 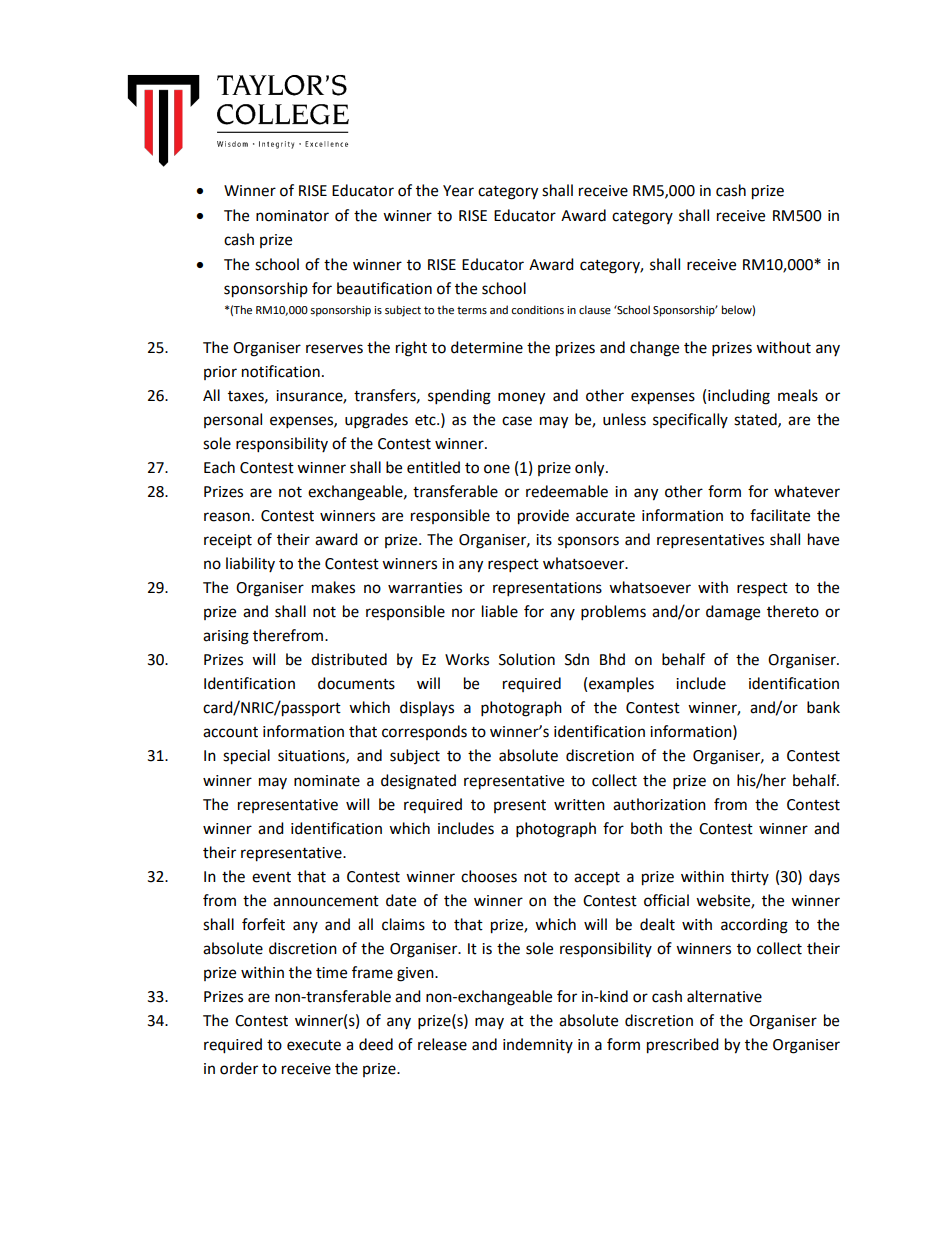 What do you see at coordinates (538, 1045) in the screenshot?
I see `indemnity` at bounding box center [538, 1045].
